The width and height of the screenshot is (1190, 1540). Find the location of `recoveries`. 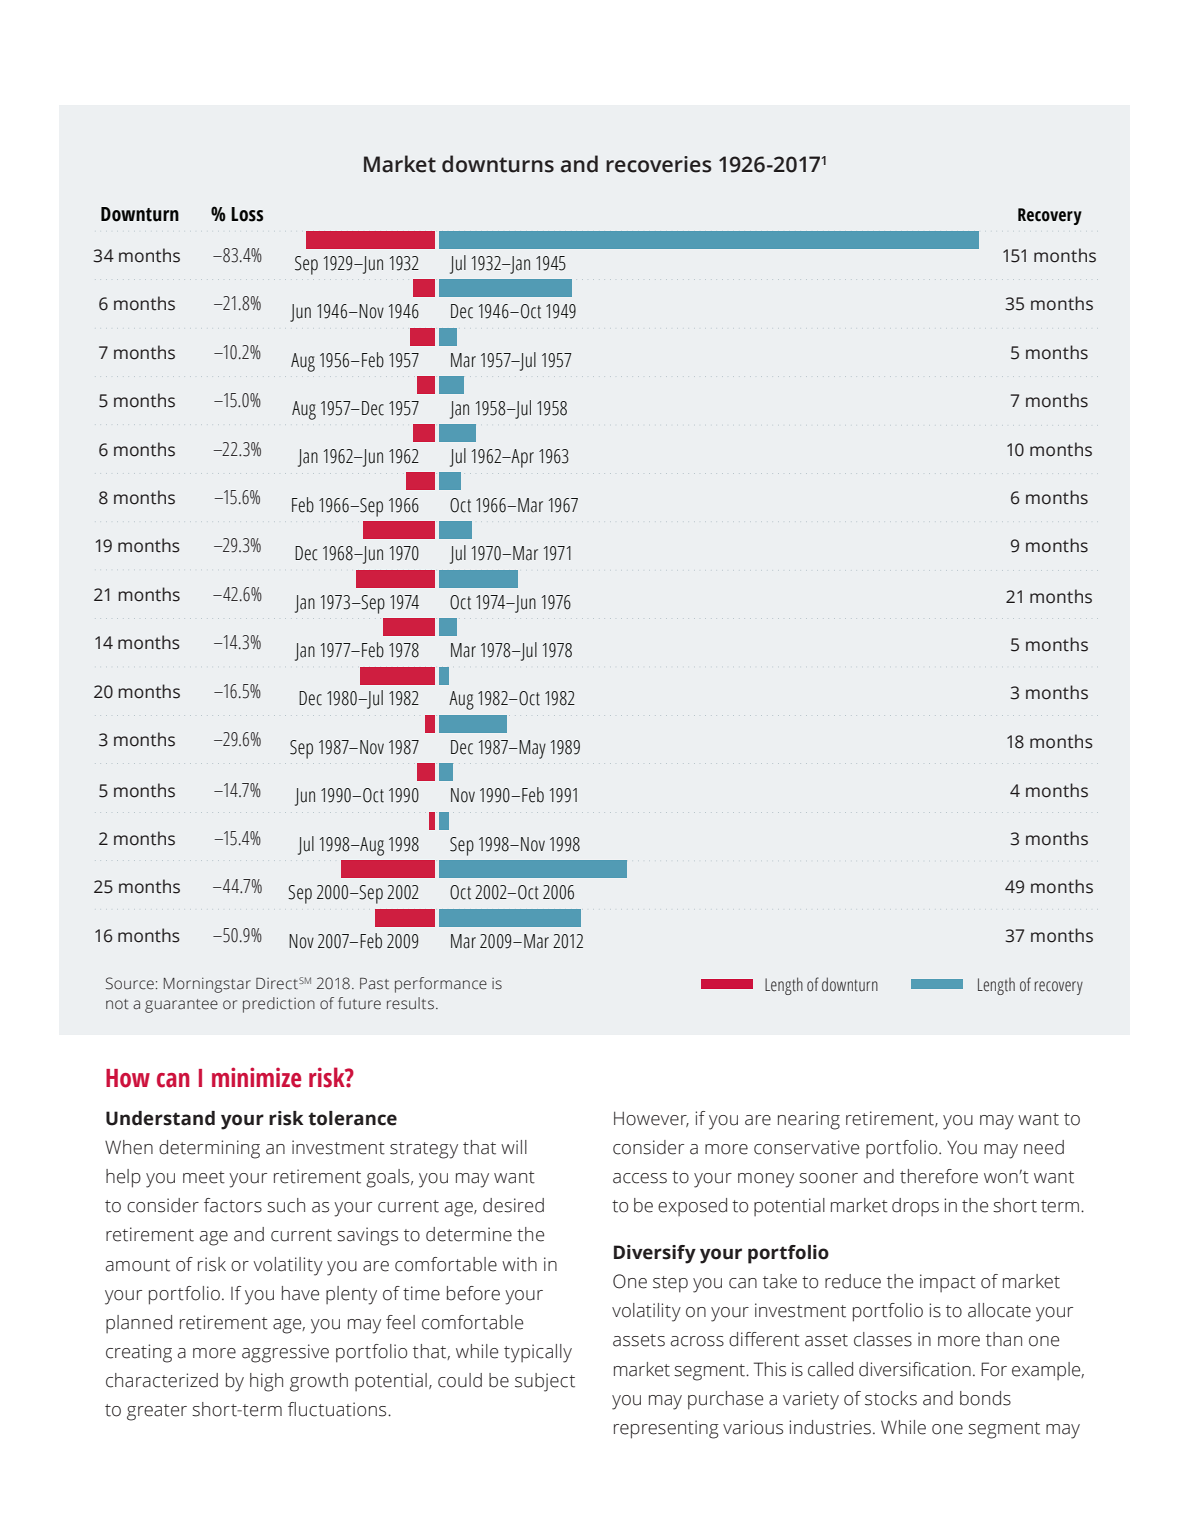

recoveries is located at coordinates (659, 164).
